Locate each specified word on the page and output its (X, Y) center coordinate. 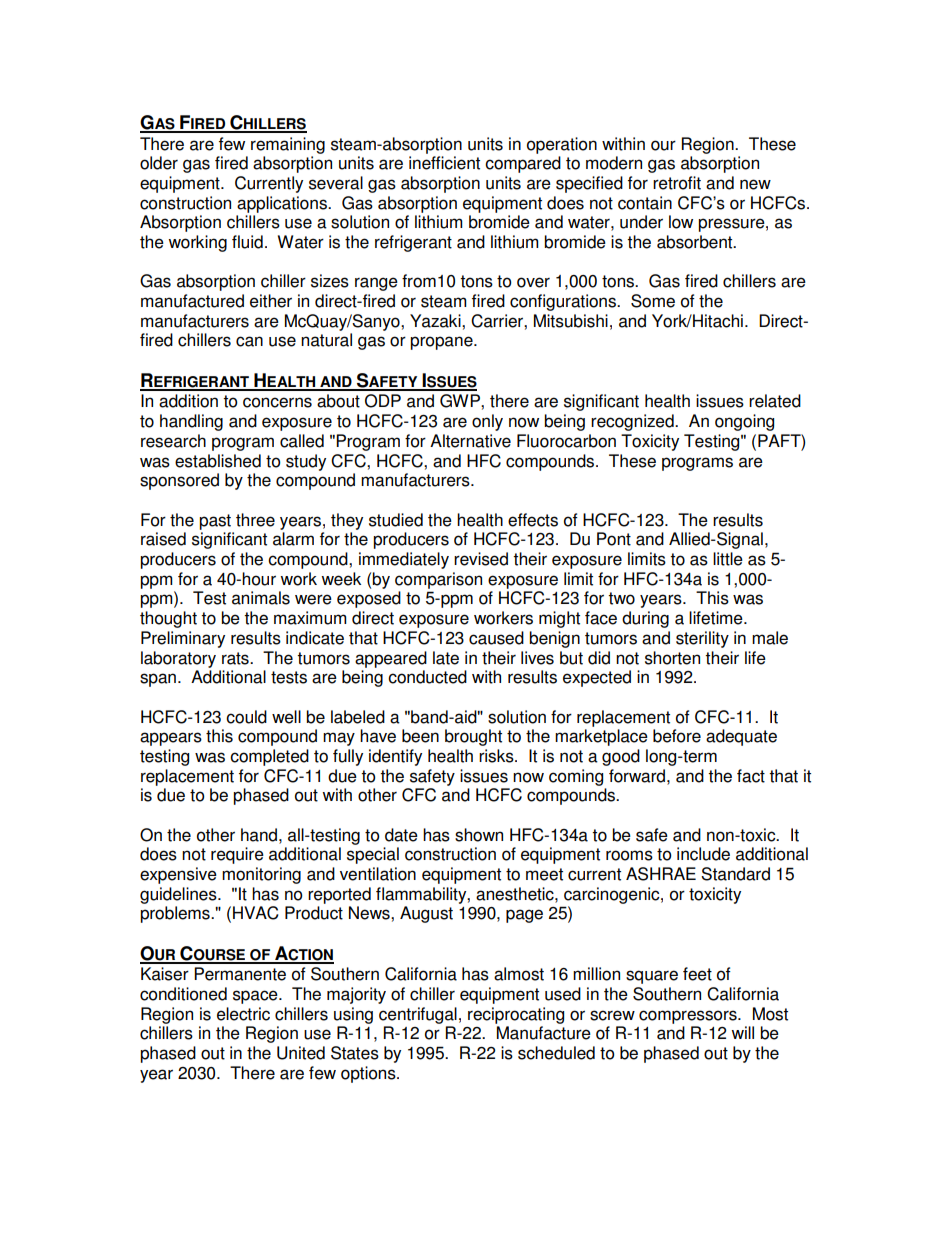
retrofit (677, 183)
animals (261, 598)
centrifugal (418, 1015)
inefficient (444, 163)
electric (243, 1014)
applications (283, 204)
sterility (702, 639)
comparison (438, 580)
